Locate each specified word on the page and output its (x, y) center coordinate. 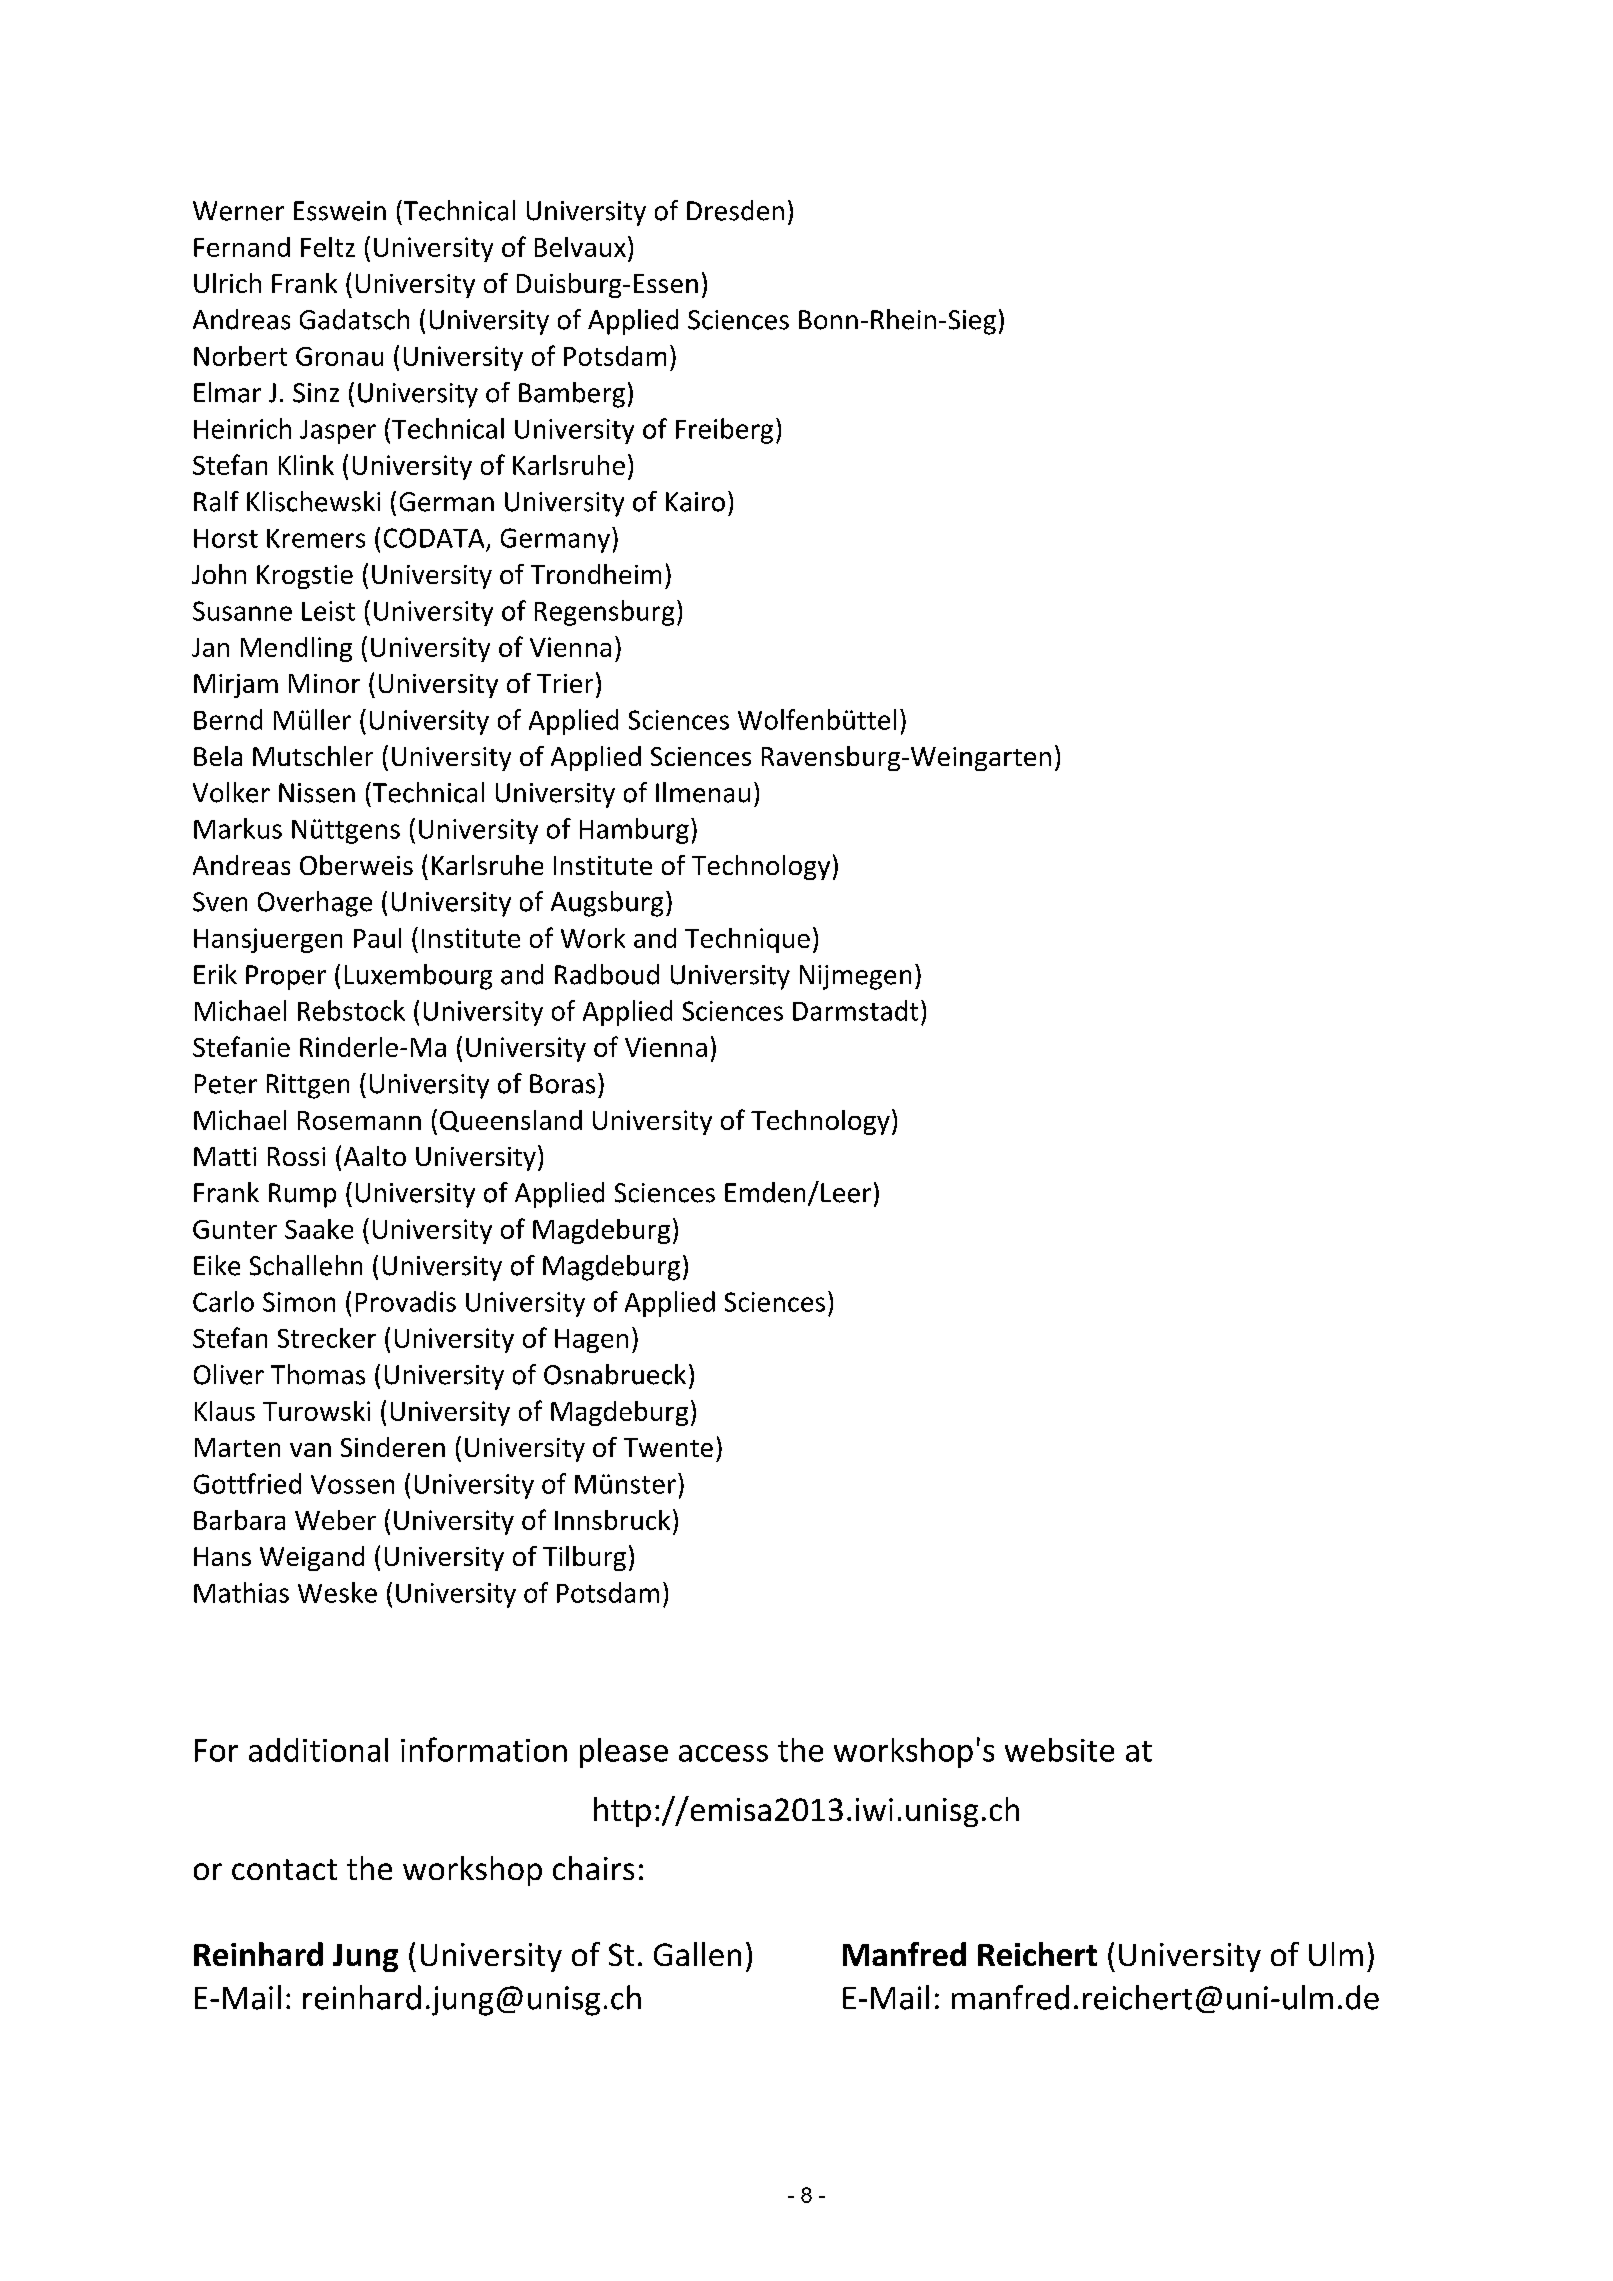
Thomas (318, 1374)
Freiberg (724, 431)
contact (284, 1869)
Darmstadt (855, 1010)
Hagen (591, 1341)
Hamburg (634, 831)
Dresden (735, 210)
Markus (238, 828)
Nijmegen (855, 977)
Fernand (242, 247)
